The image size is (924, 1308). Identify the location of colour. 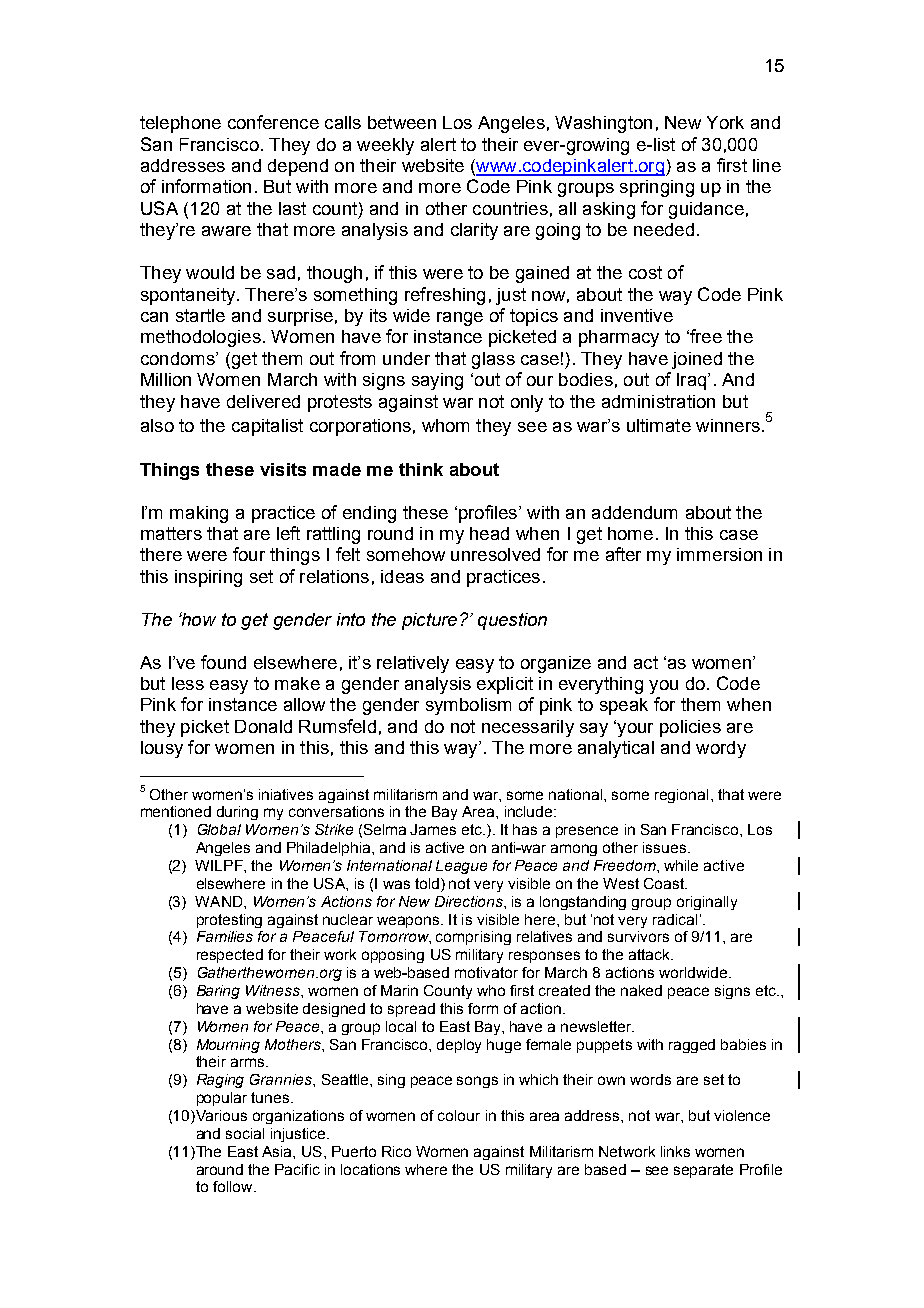
(459, 1115).
